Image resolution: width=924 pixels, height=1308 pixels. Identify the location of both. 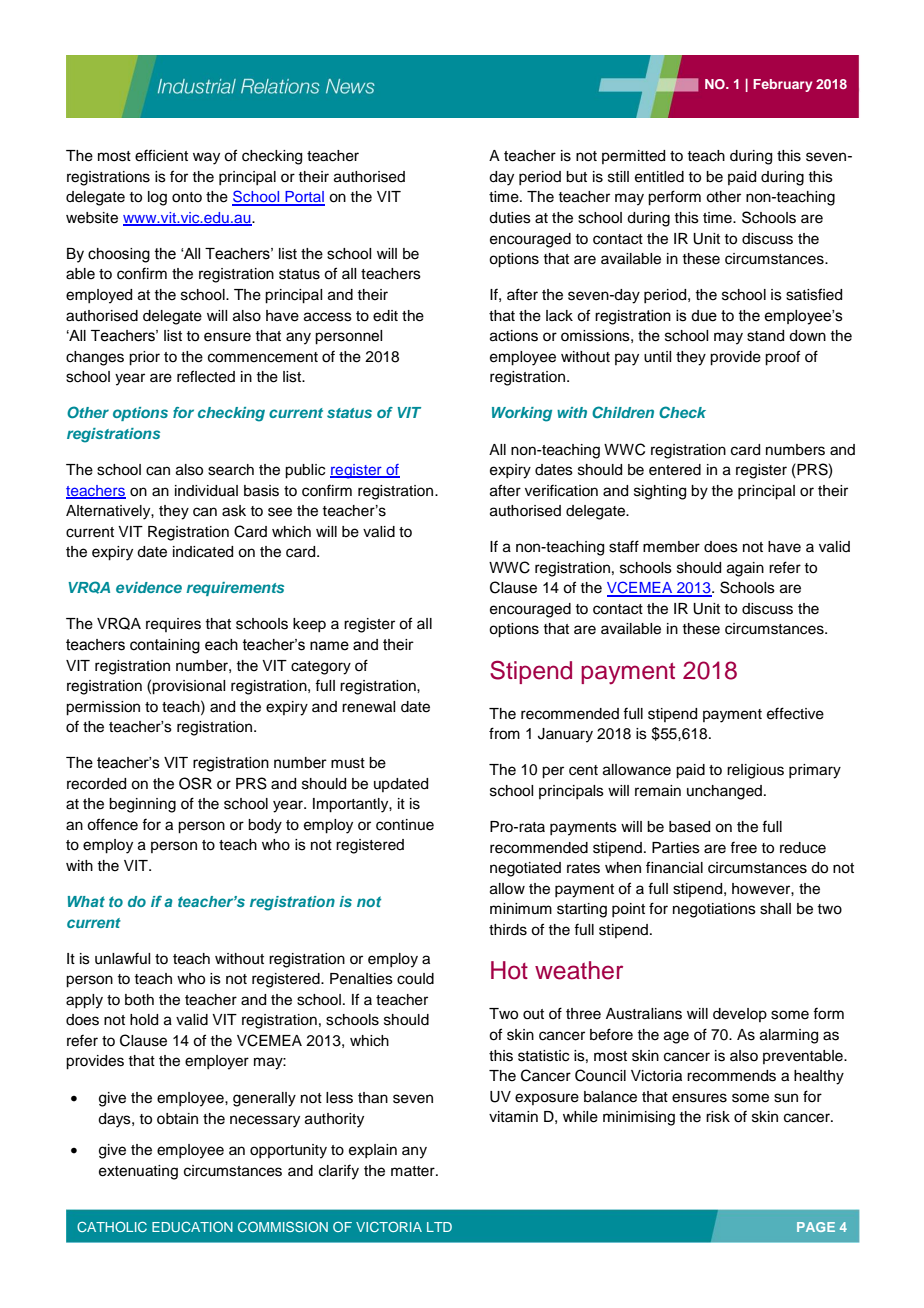
(139, 1000).
